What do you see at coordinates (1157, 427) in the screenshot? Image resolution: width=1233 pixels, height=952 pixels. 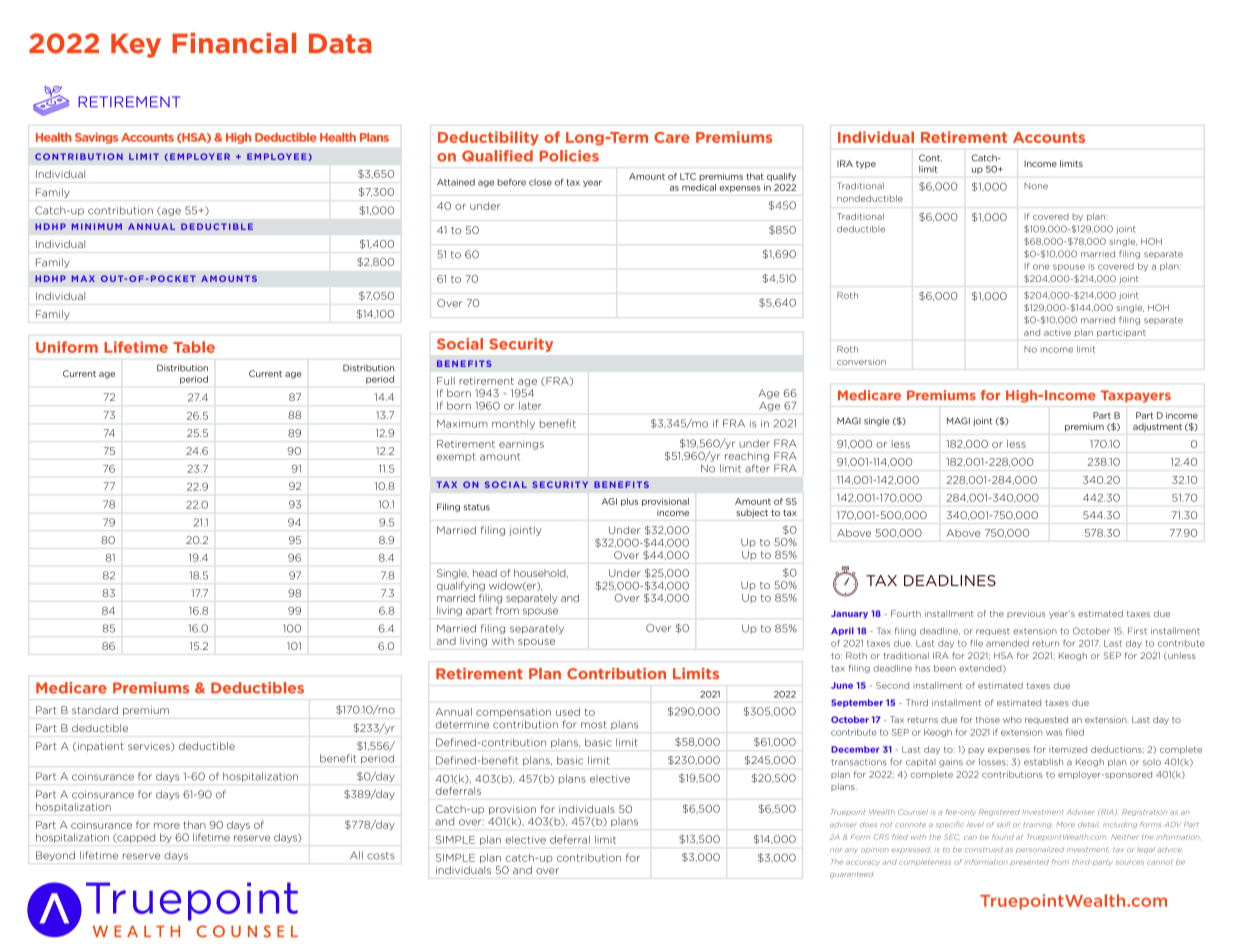 I see `adjustment` at bounding box center [1157, 427].
